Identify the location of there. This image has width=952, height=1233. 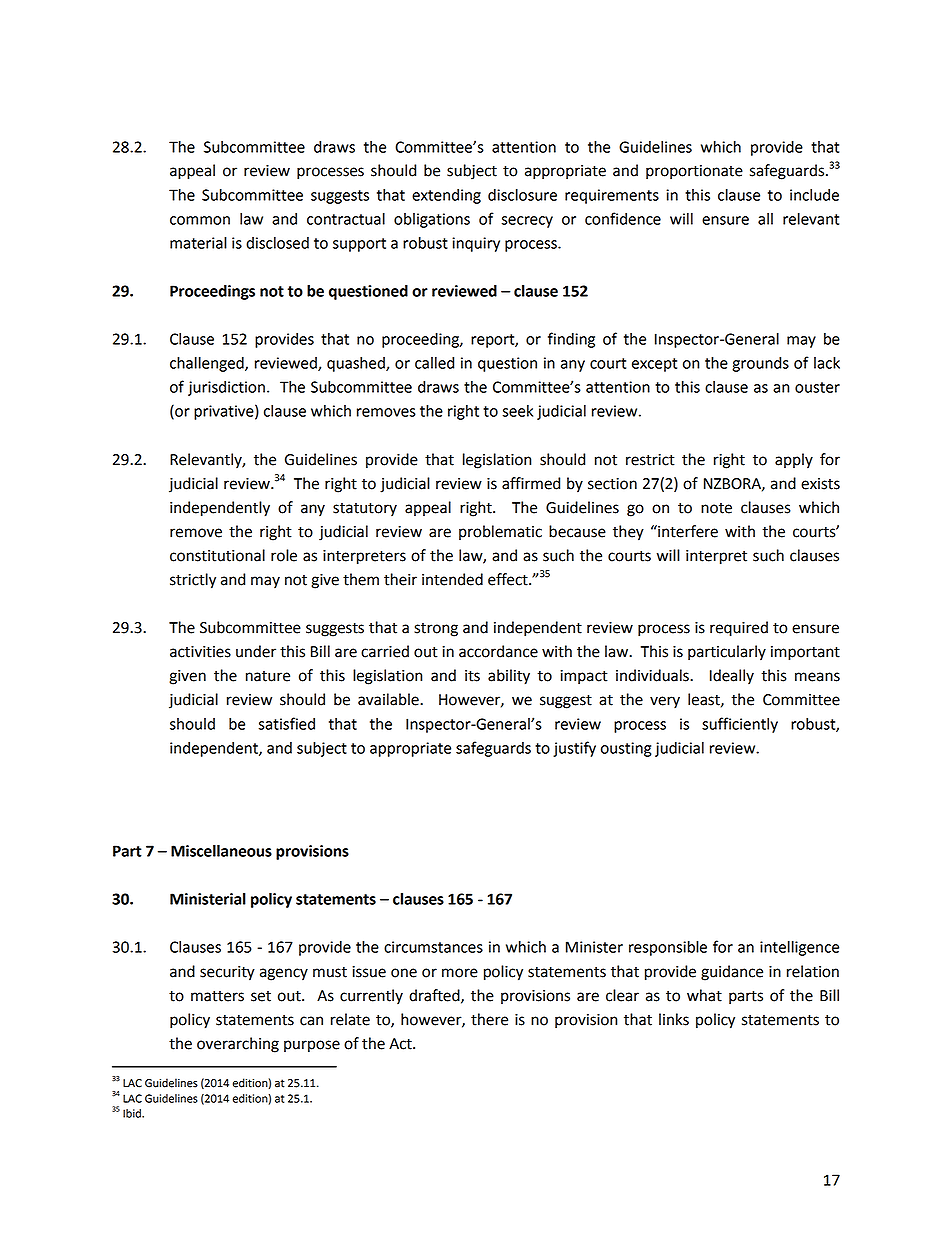
(489, 1019).
